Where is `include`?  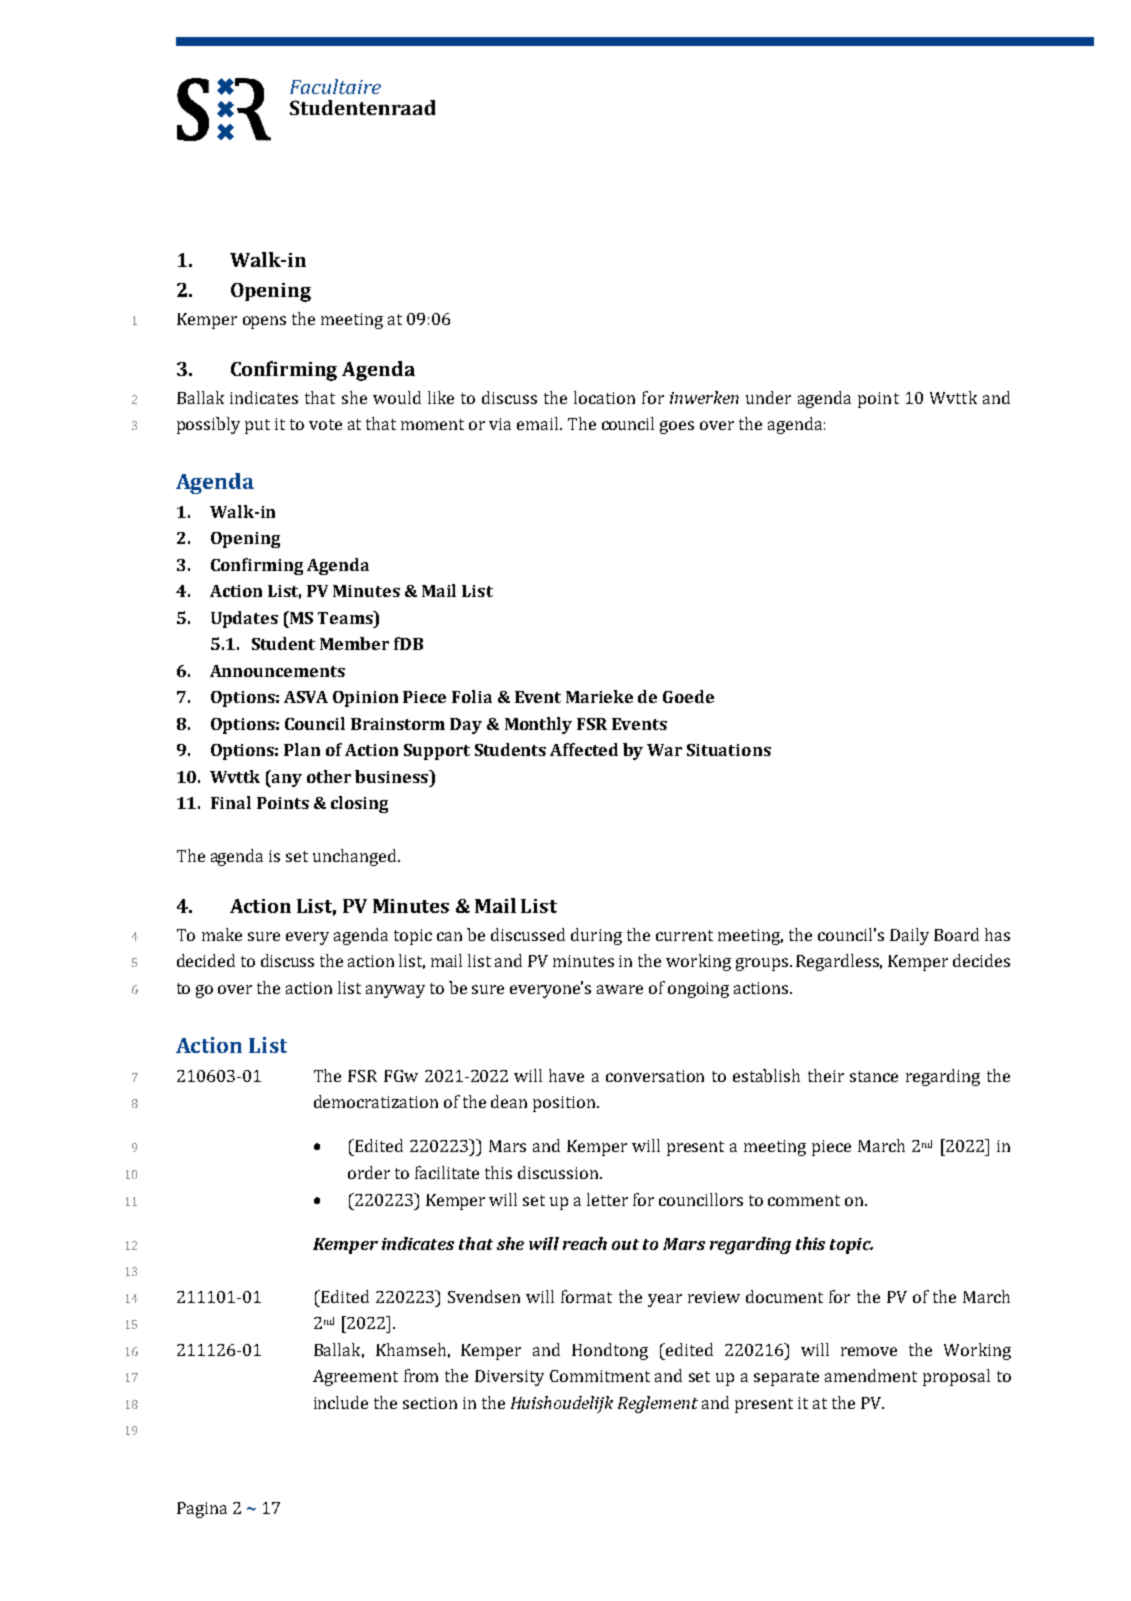 include is located at coordinates (341, 1402).
